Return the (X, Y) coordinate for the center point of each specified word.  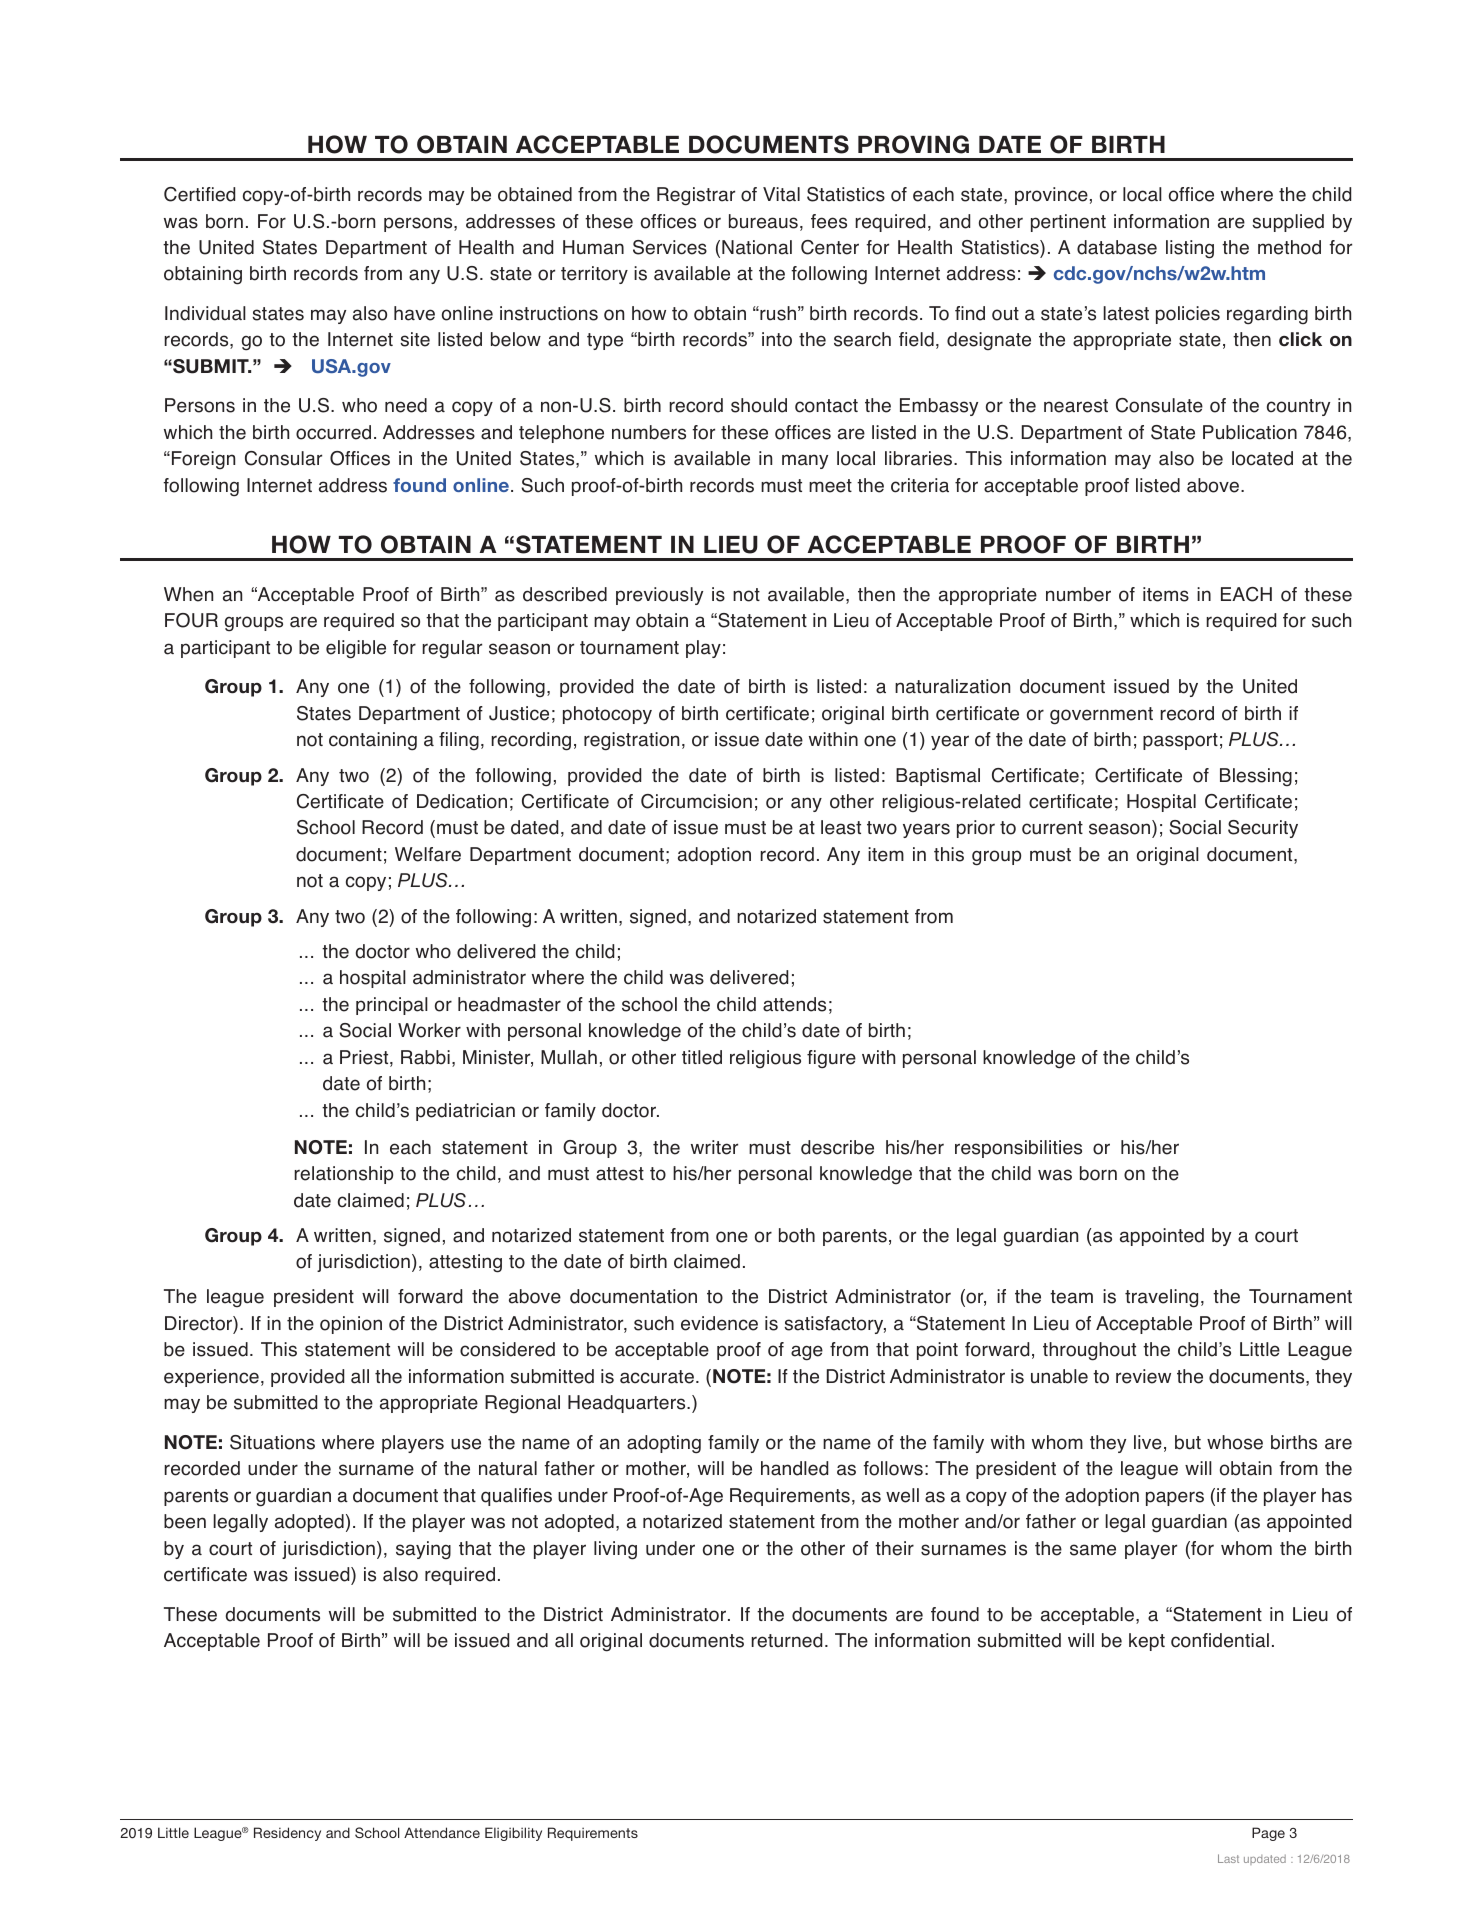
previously (659, 596)
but (1188, 1442)
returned (786, 1640)
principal (392, 1006)
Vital (781, 194)
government (1101, 716)
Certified (199, 194)
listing (1190, 249)
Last (1228, 1858)
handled (794, 1468)
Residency (287, 1834)
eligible (356, 649)
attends (794, 1004)
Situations (272, 1442)
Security (1263, 829)
